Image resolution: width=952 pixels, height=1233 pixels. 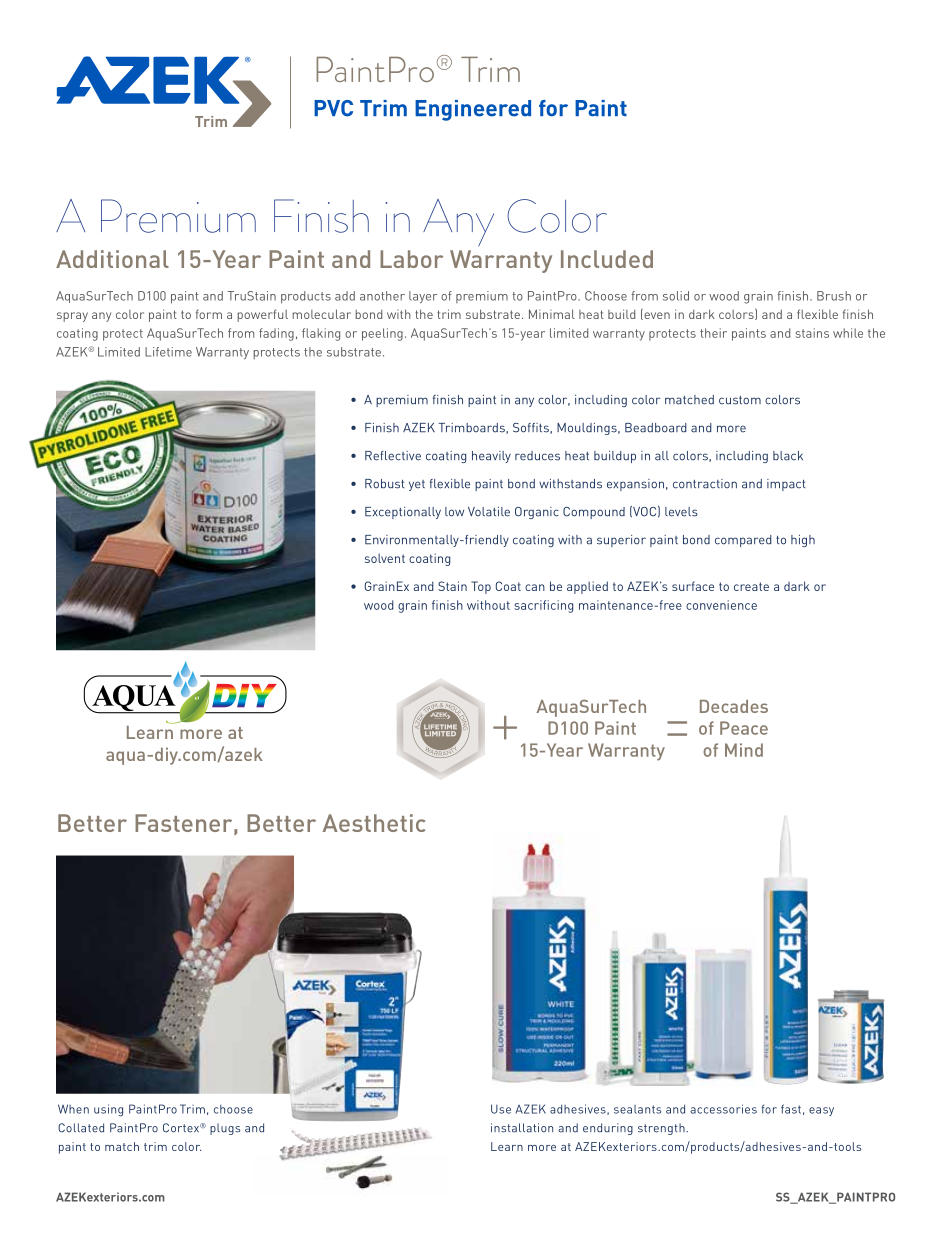 I want to click on Engineered, so click(x=473, y=110).
